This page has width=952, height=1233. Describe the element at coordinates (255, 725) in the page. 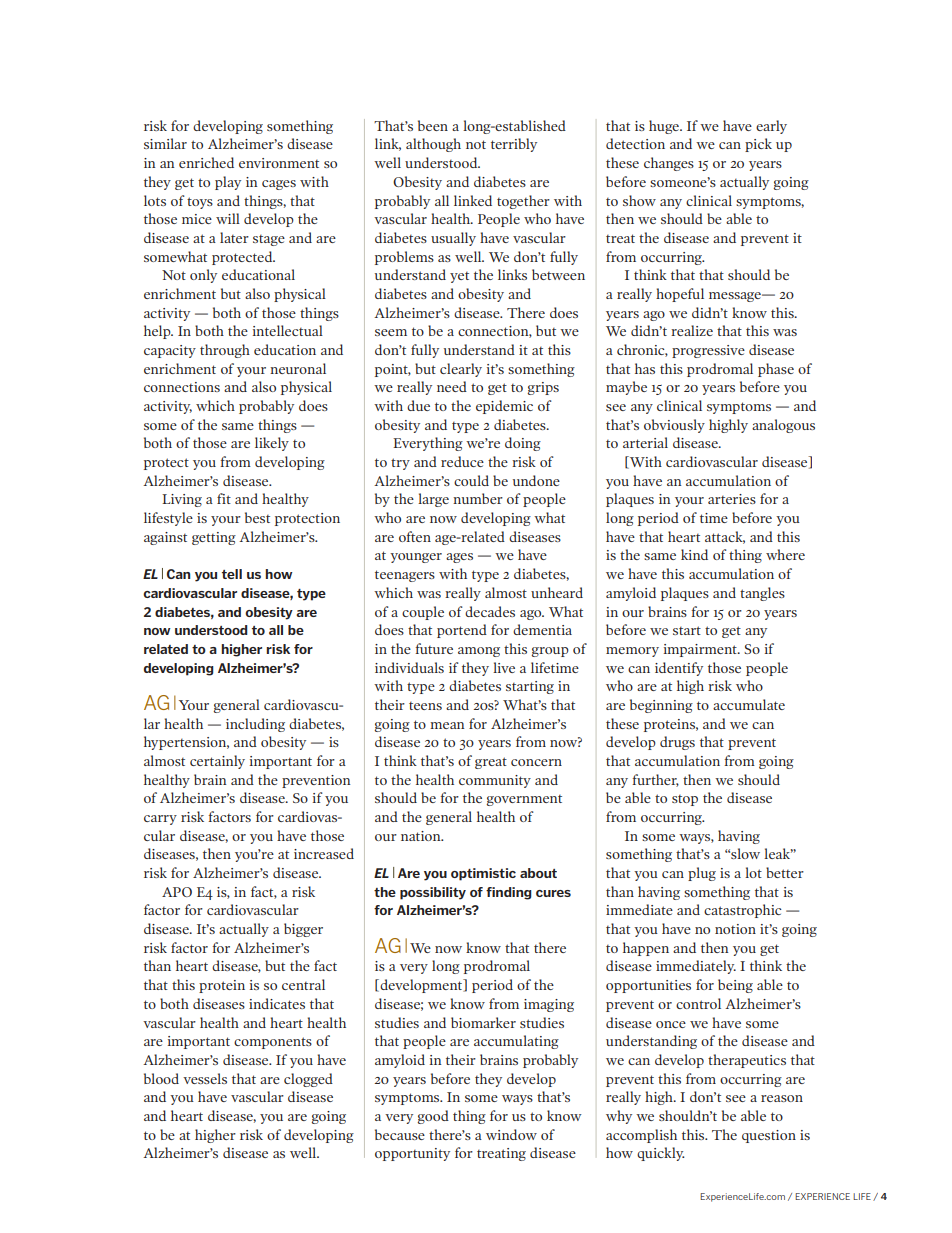

I see `including` at that location.
